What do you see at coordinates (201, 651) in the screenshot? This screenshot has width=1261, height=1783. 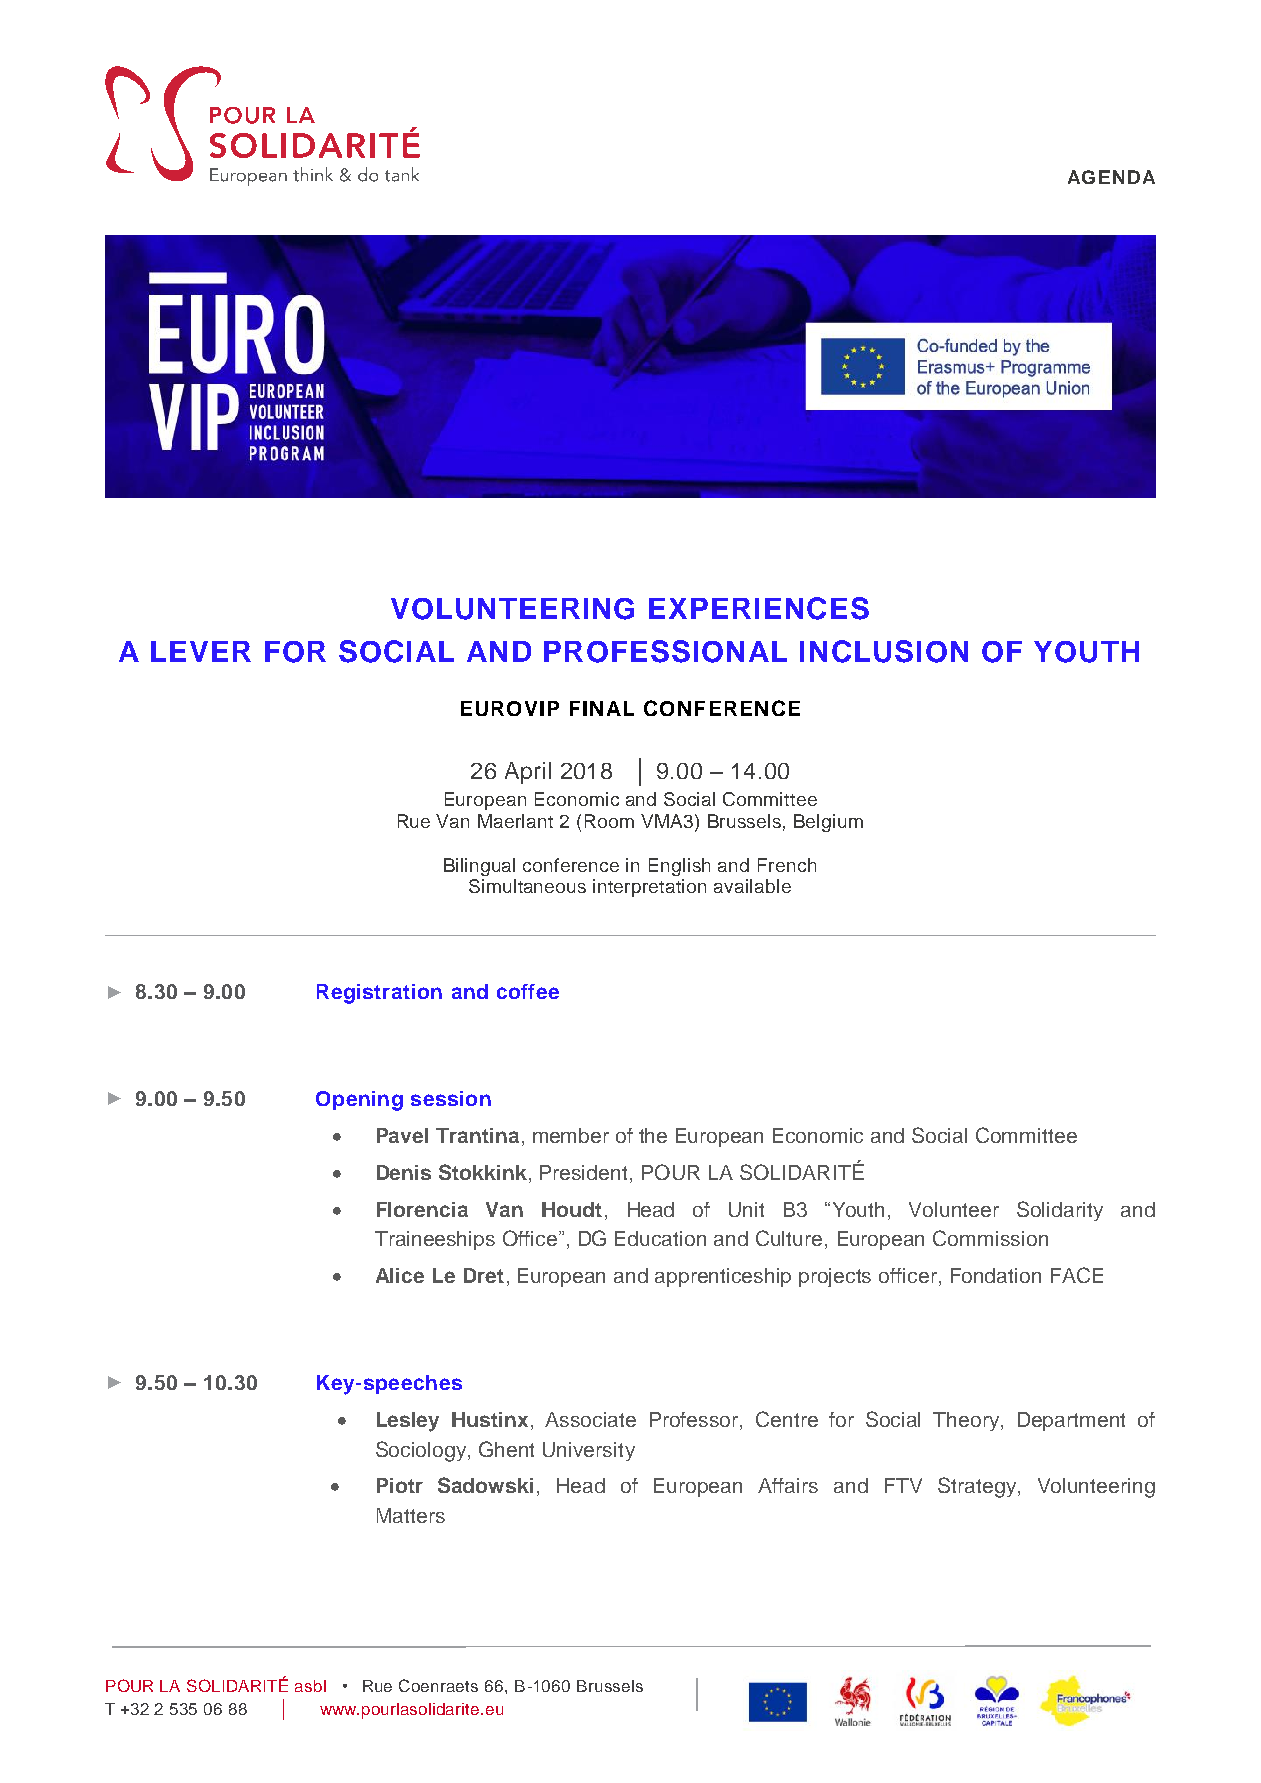 I see `LEVER` at bounding box center [201, 651].
